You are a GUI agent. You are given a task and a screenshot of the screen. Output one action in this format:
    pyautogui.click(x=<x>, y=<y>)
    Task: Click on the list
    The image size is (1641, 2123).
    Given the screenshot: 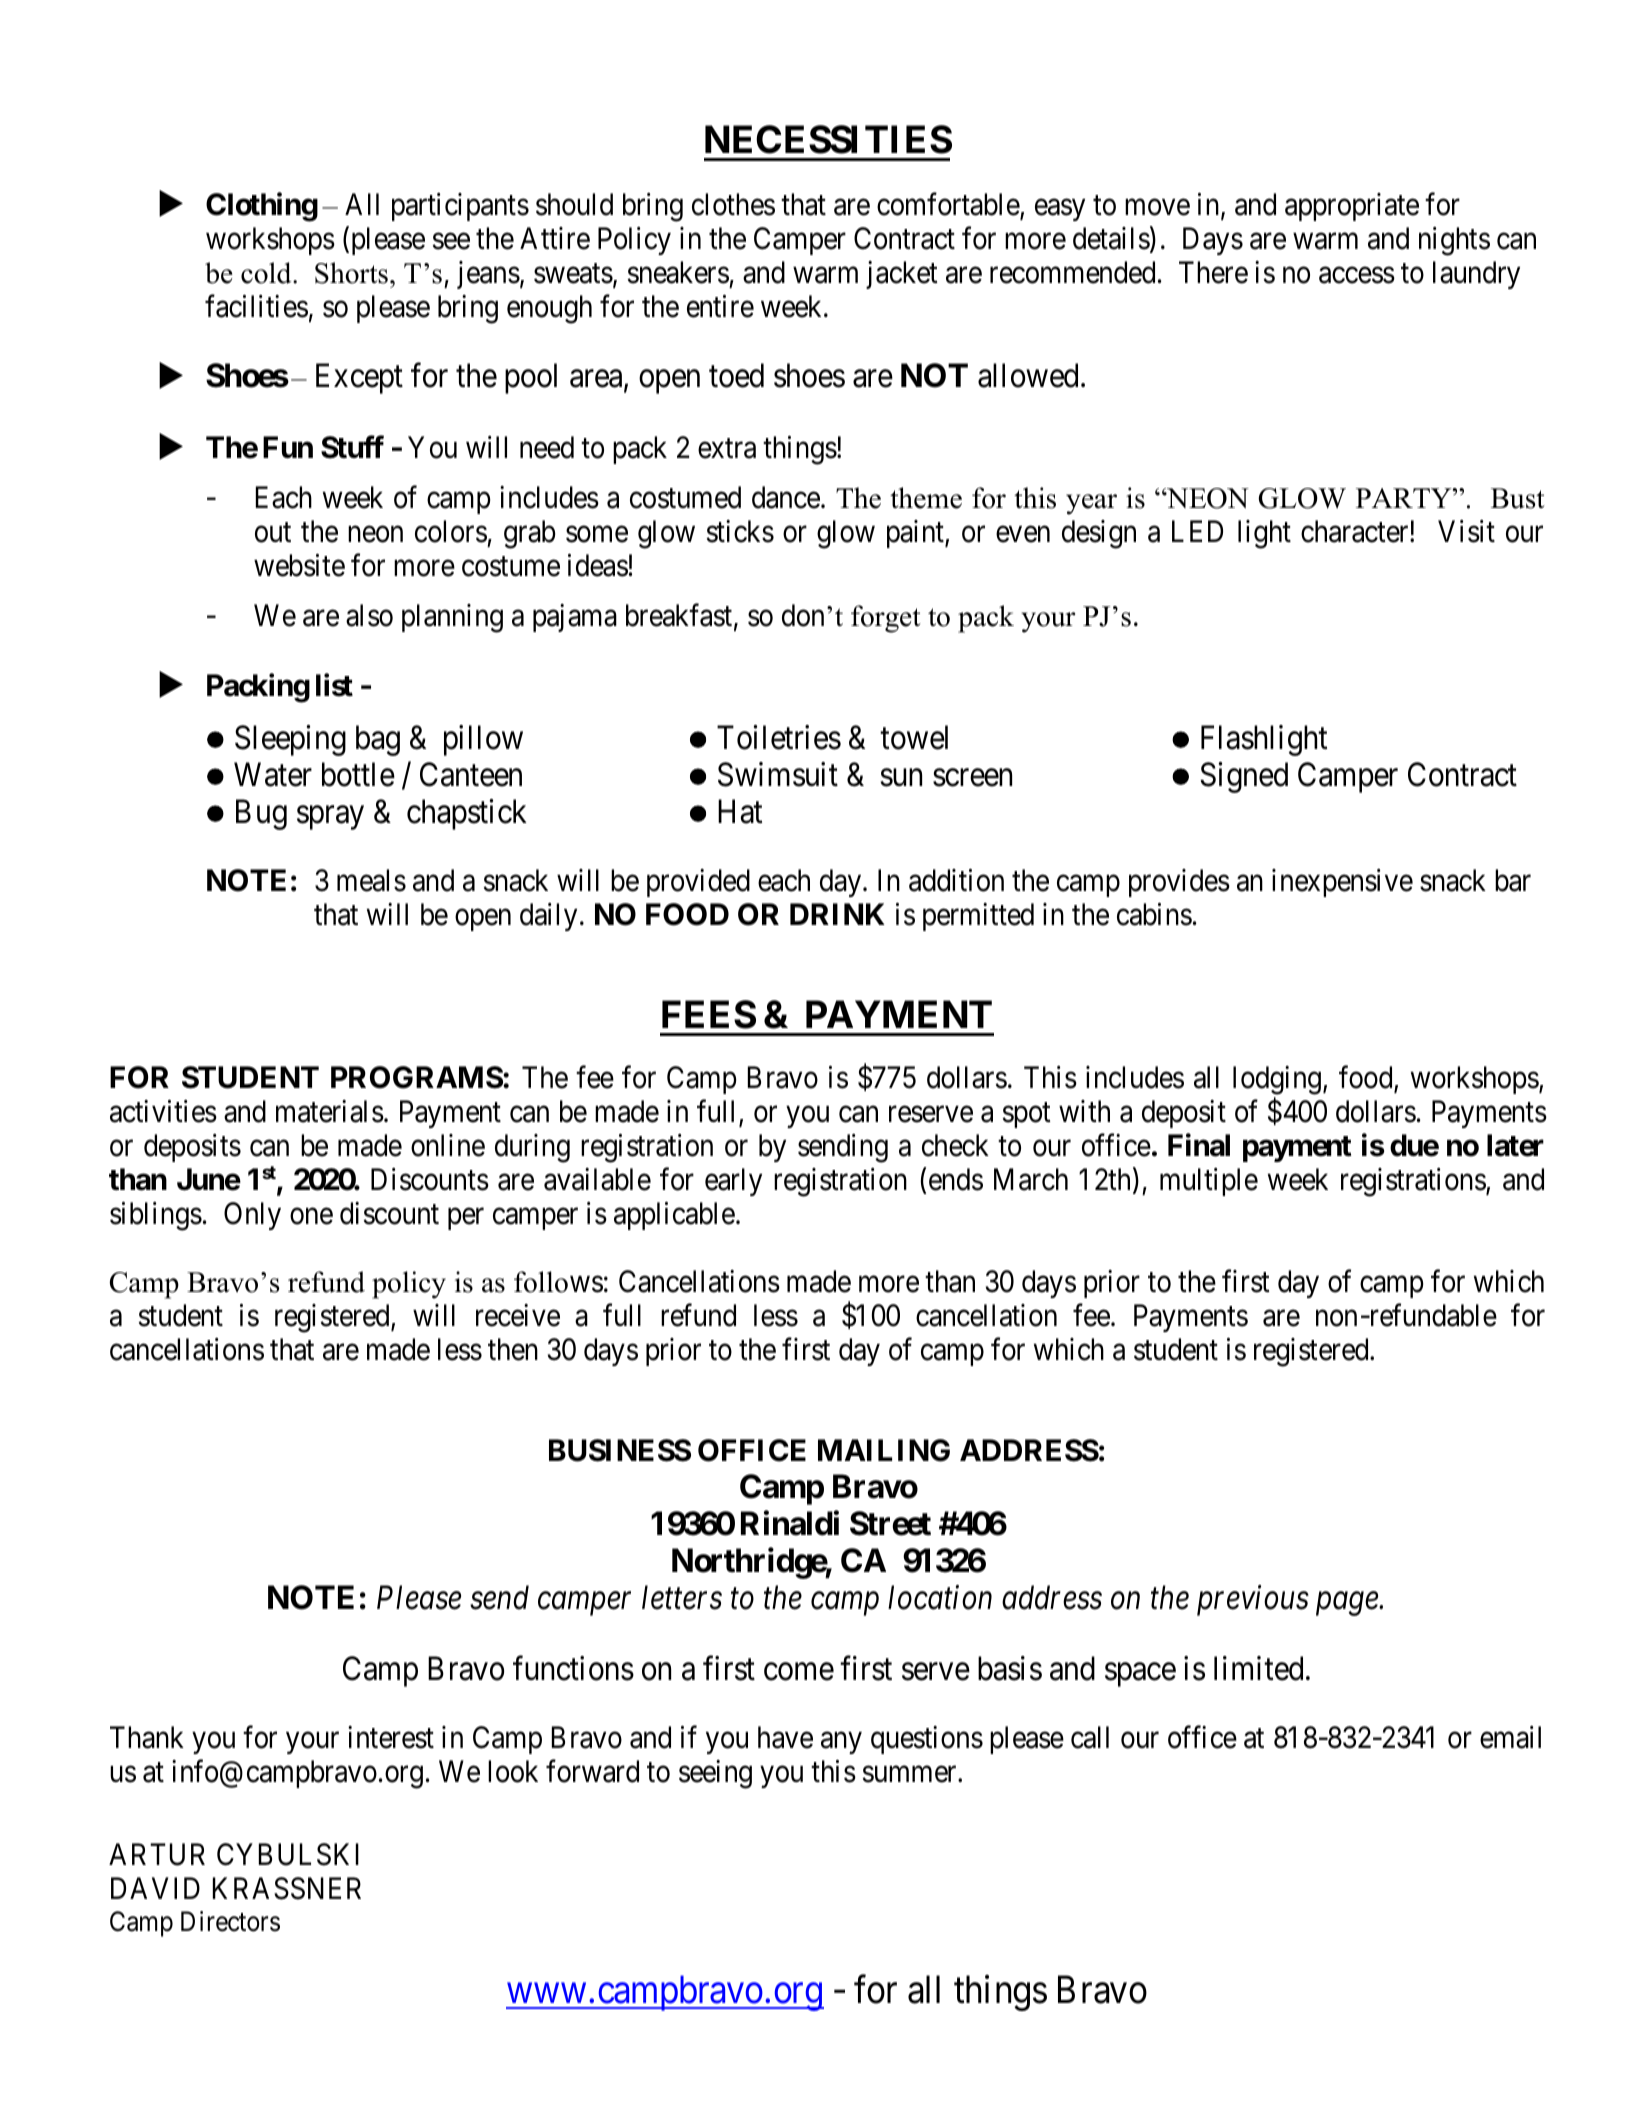 What is the action you would take?
    pyautogui.click(x=334, y=685)
